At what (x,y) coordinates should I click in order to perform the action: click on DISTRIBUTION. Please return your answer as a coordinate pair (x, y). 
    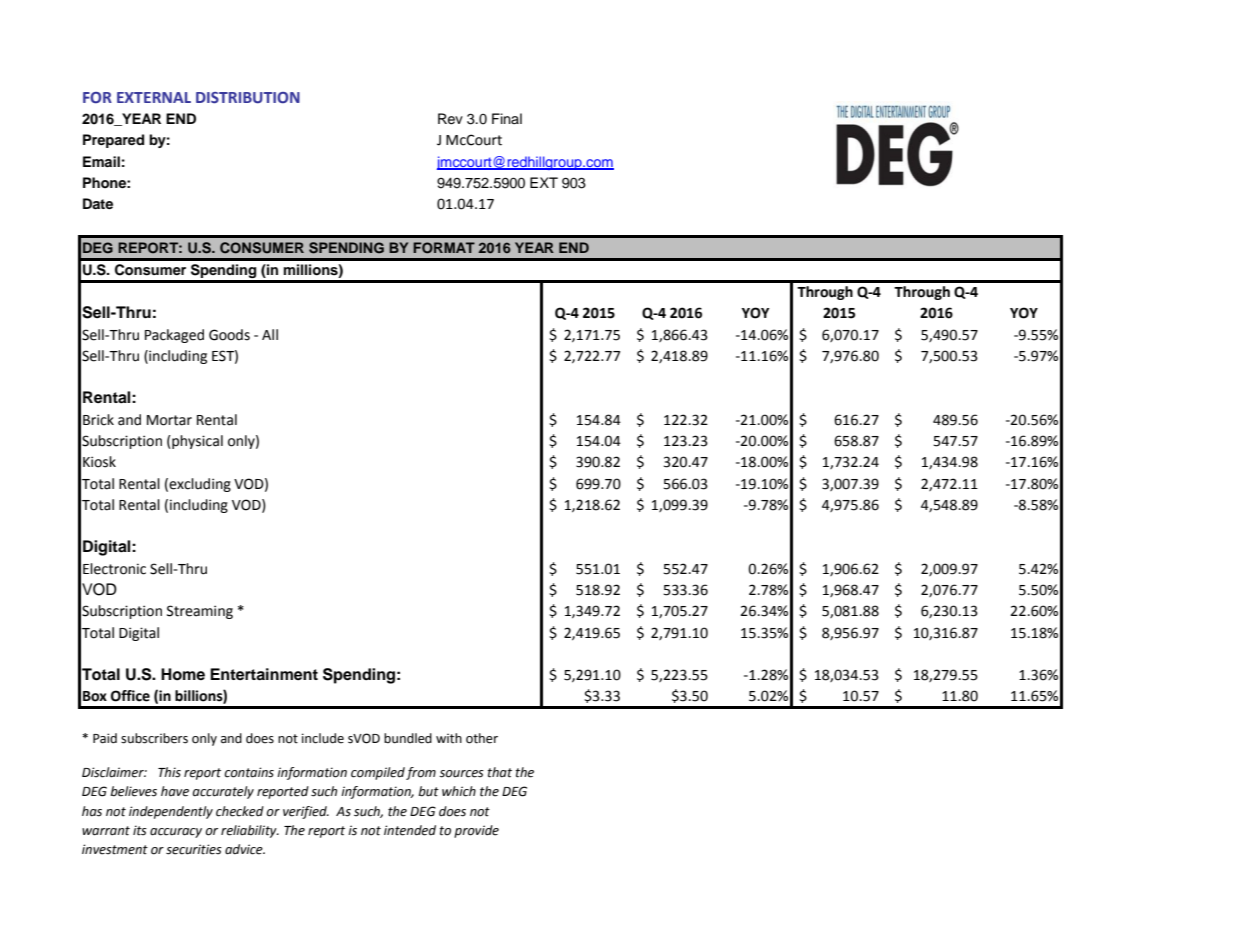
    Looking at the image, I should click on (248, 98).
